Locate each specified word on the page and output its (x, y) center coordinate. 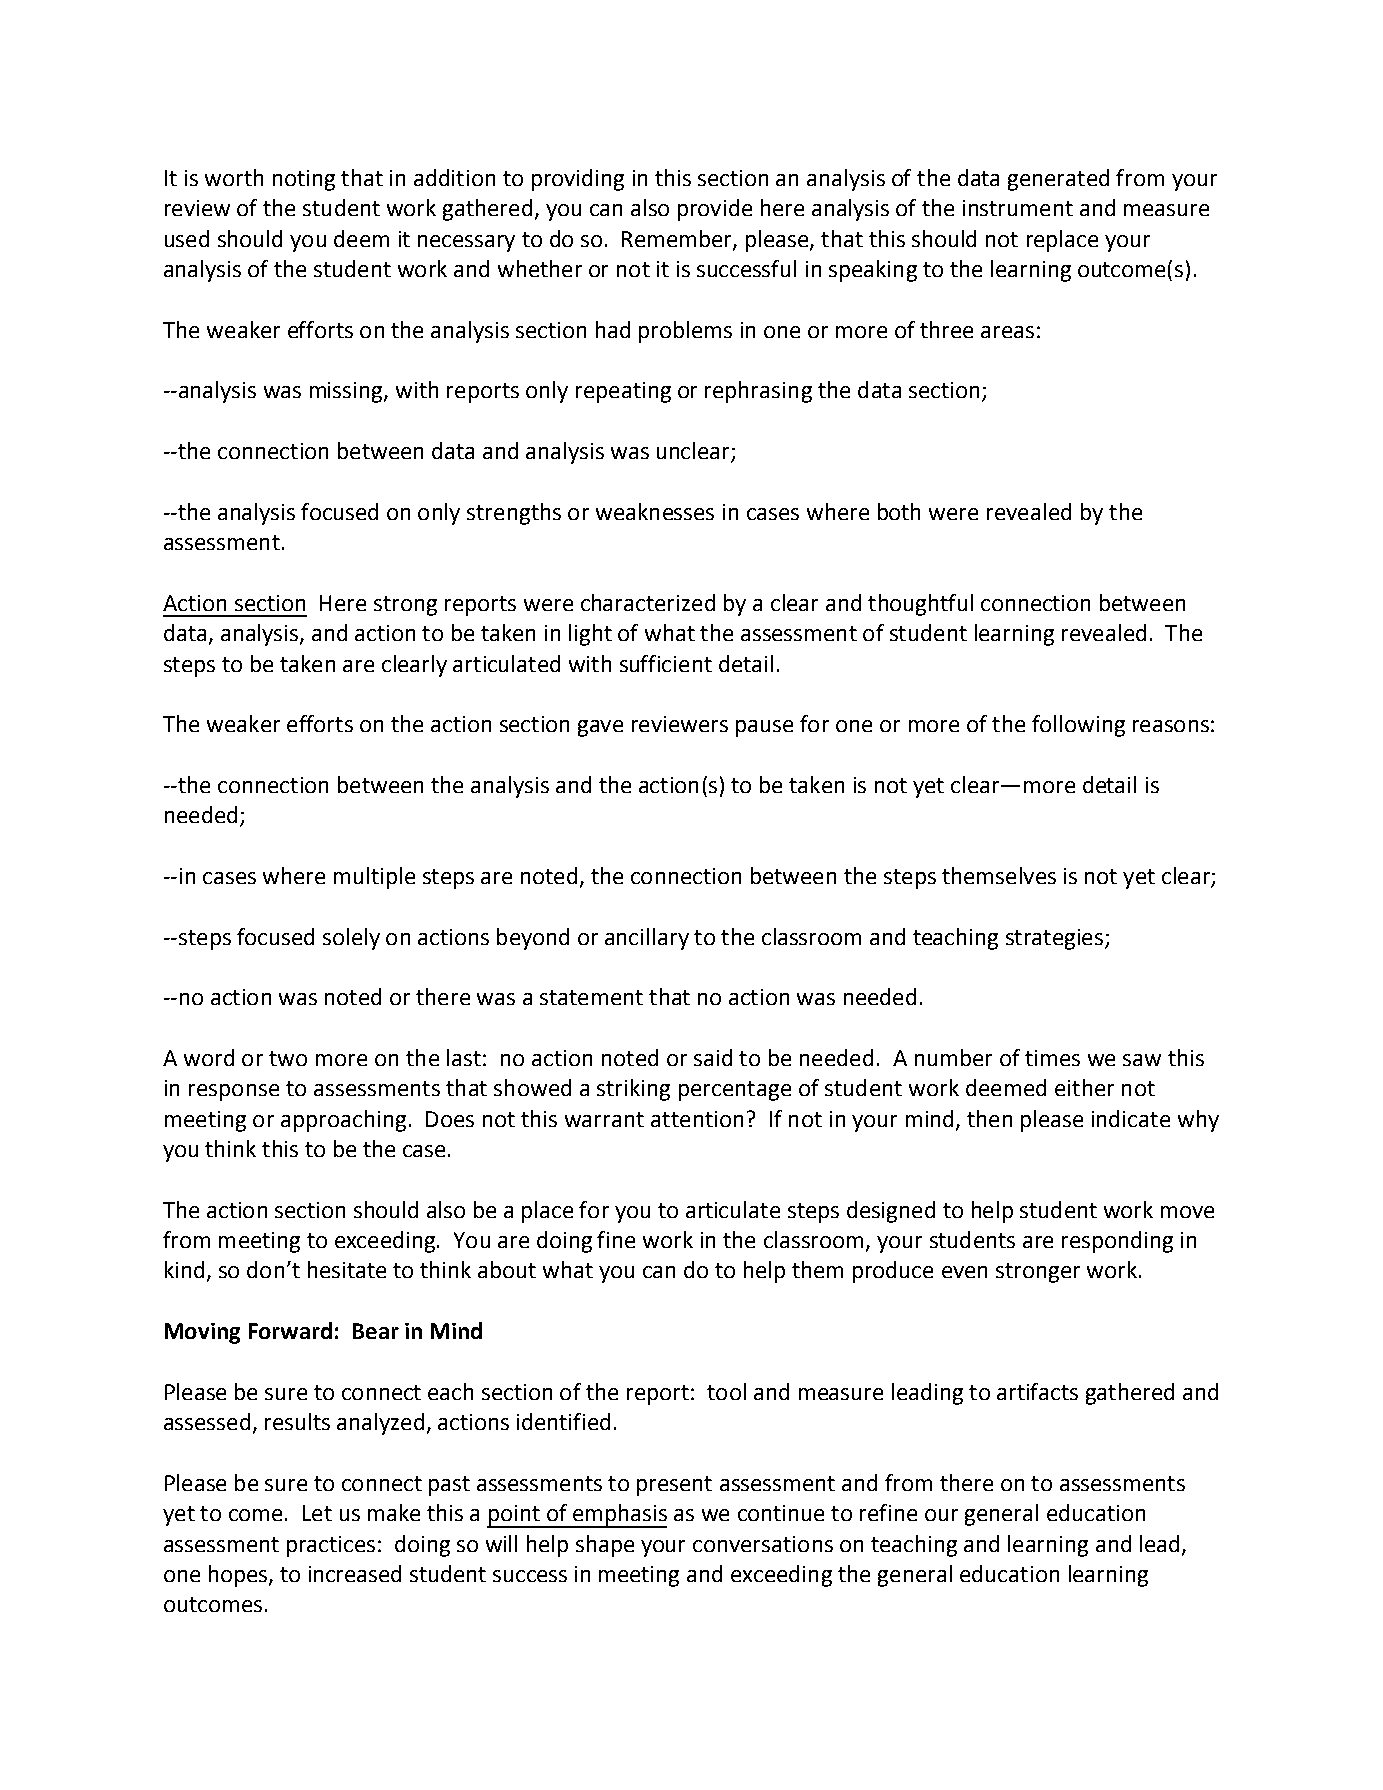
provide (715, 210)
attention (697, 1119)
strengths (514, 514)
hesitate (347, 1269)
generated (1058, 180)
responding (1117, 1242)
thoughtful (920, 605)
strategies (1054, 939)
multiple (374, 878)
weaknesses (655, 511)
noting (304, 180)
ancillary (647, 939)
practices (331, 1546)
